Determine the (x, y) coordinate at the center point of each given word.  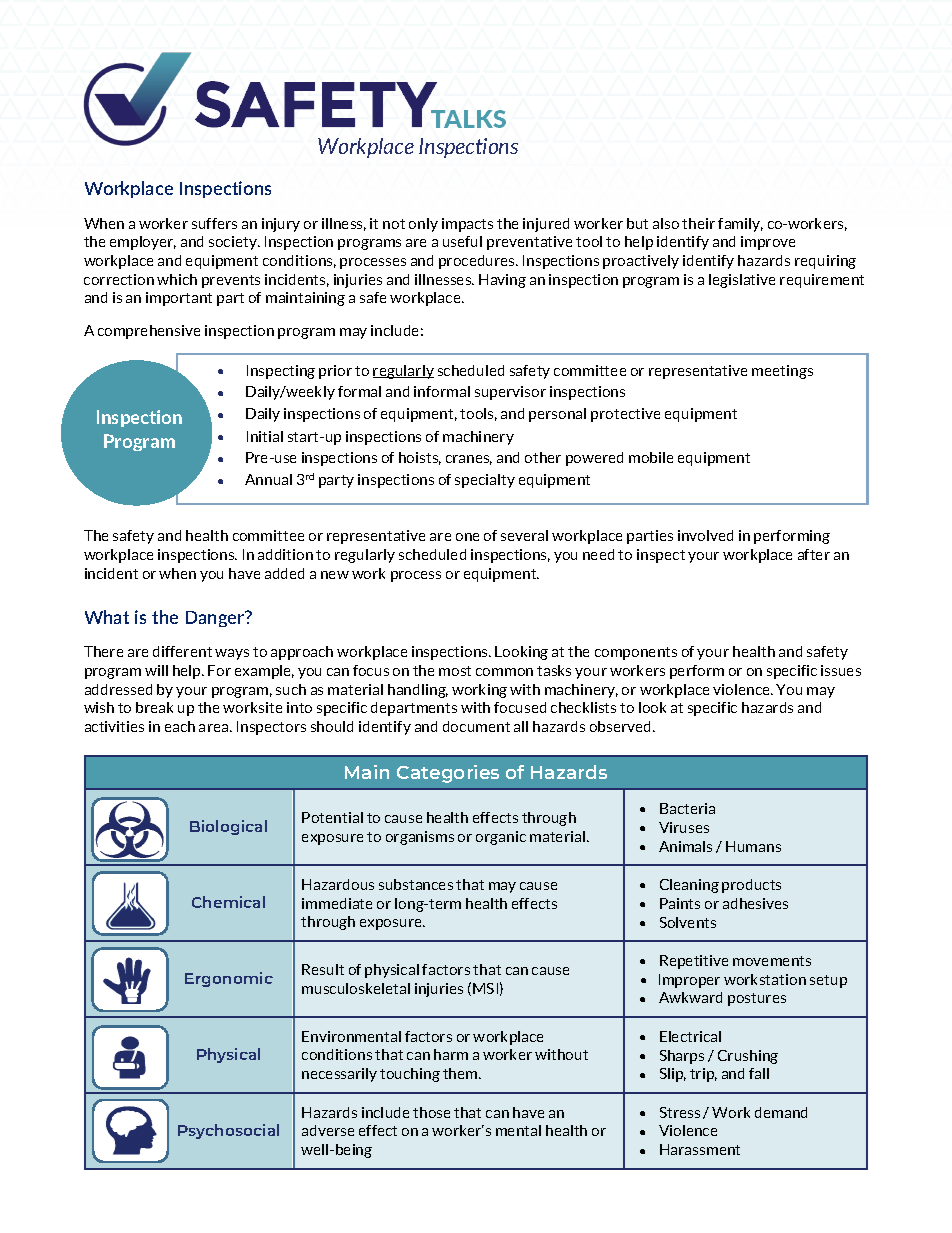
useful (462, 241)
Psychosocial (228, 1131)
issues (841, 670)
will (156, 670)
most (455, 671)
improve (768, 243)
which (177, 279)
